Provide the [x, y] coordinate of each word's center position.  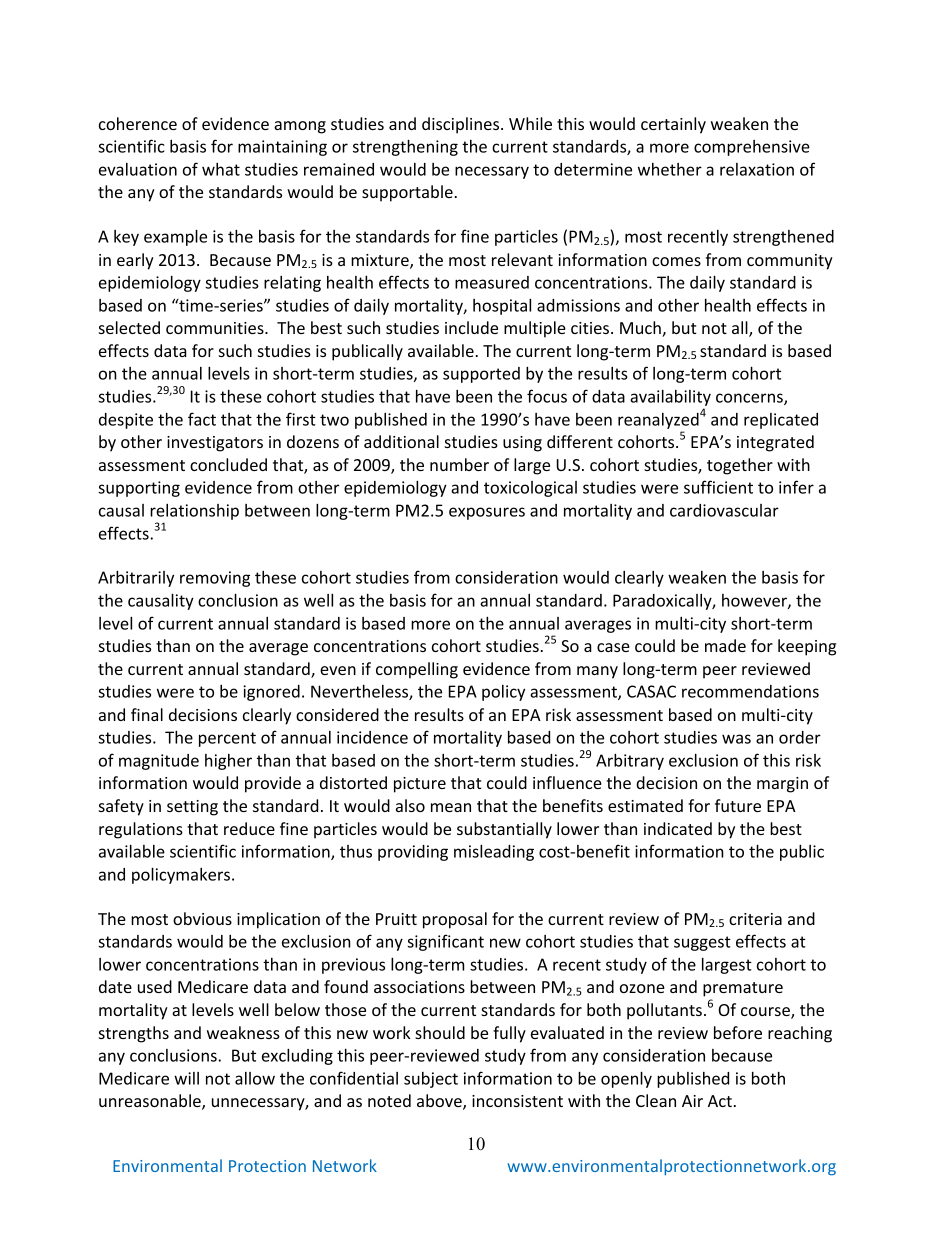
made [725, 645]
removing [215, 579]
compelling [417, 670]
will [186, 1078]
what [221, 169]
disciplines [462, 125]
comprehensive [752, 148]
